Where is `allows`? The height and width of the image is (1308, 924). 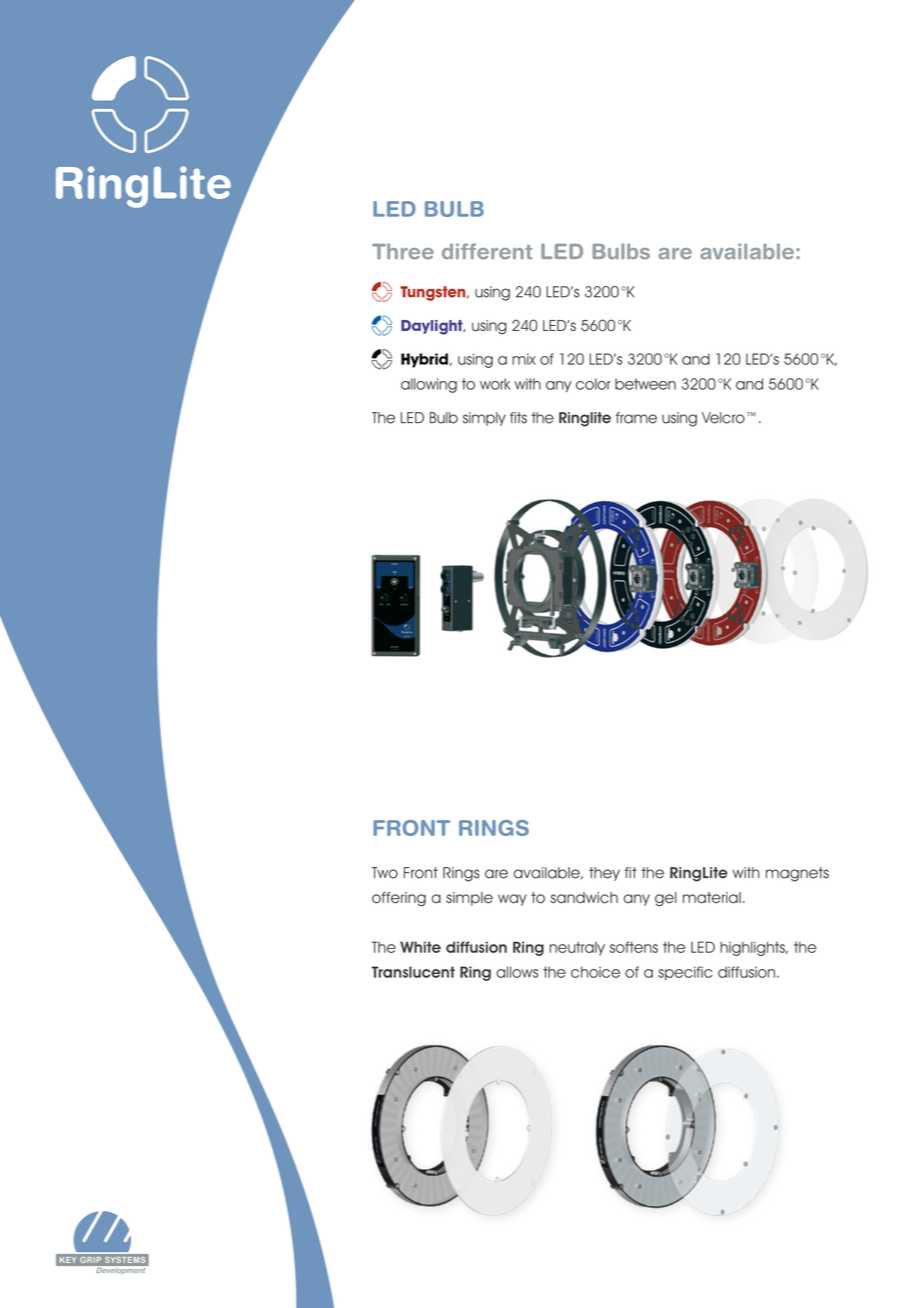 allows is located at coordinates (517, 972).
